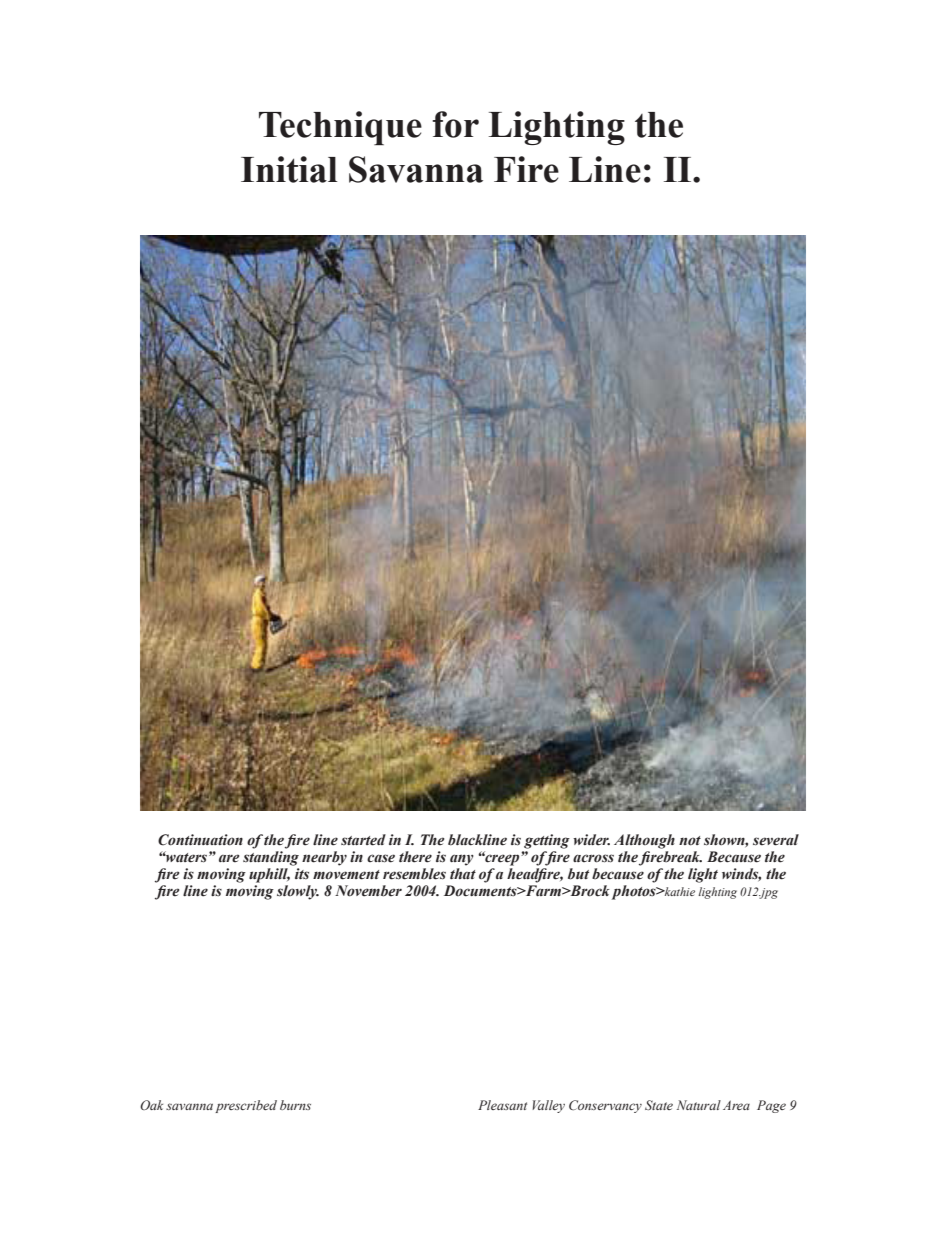 The height and width of the screenshot is (1233, 952). Describe the element at coordinates (246, 1106) in the screenshot. I see `prescribed` at that location.
